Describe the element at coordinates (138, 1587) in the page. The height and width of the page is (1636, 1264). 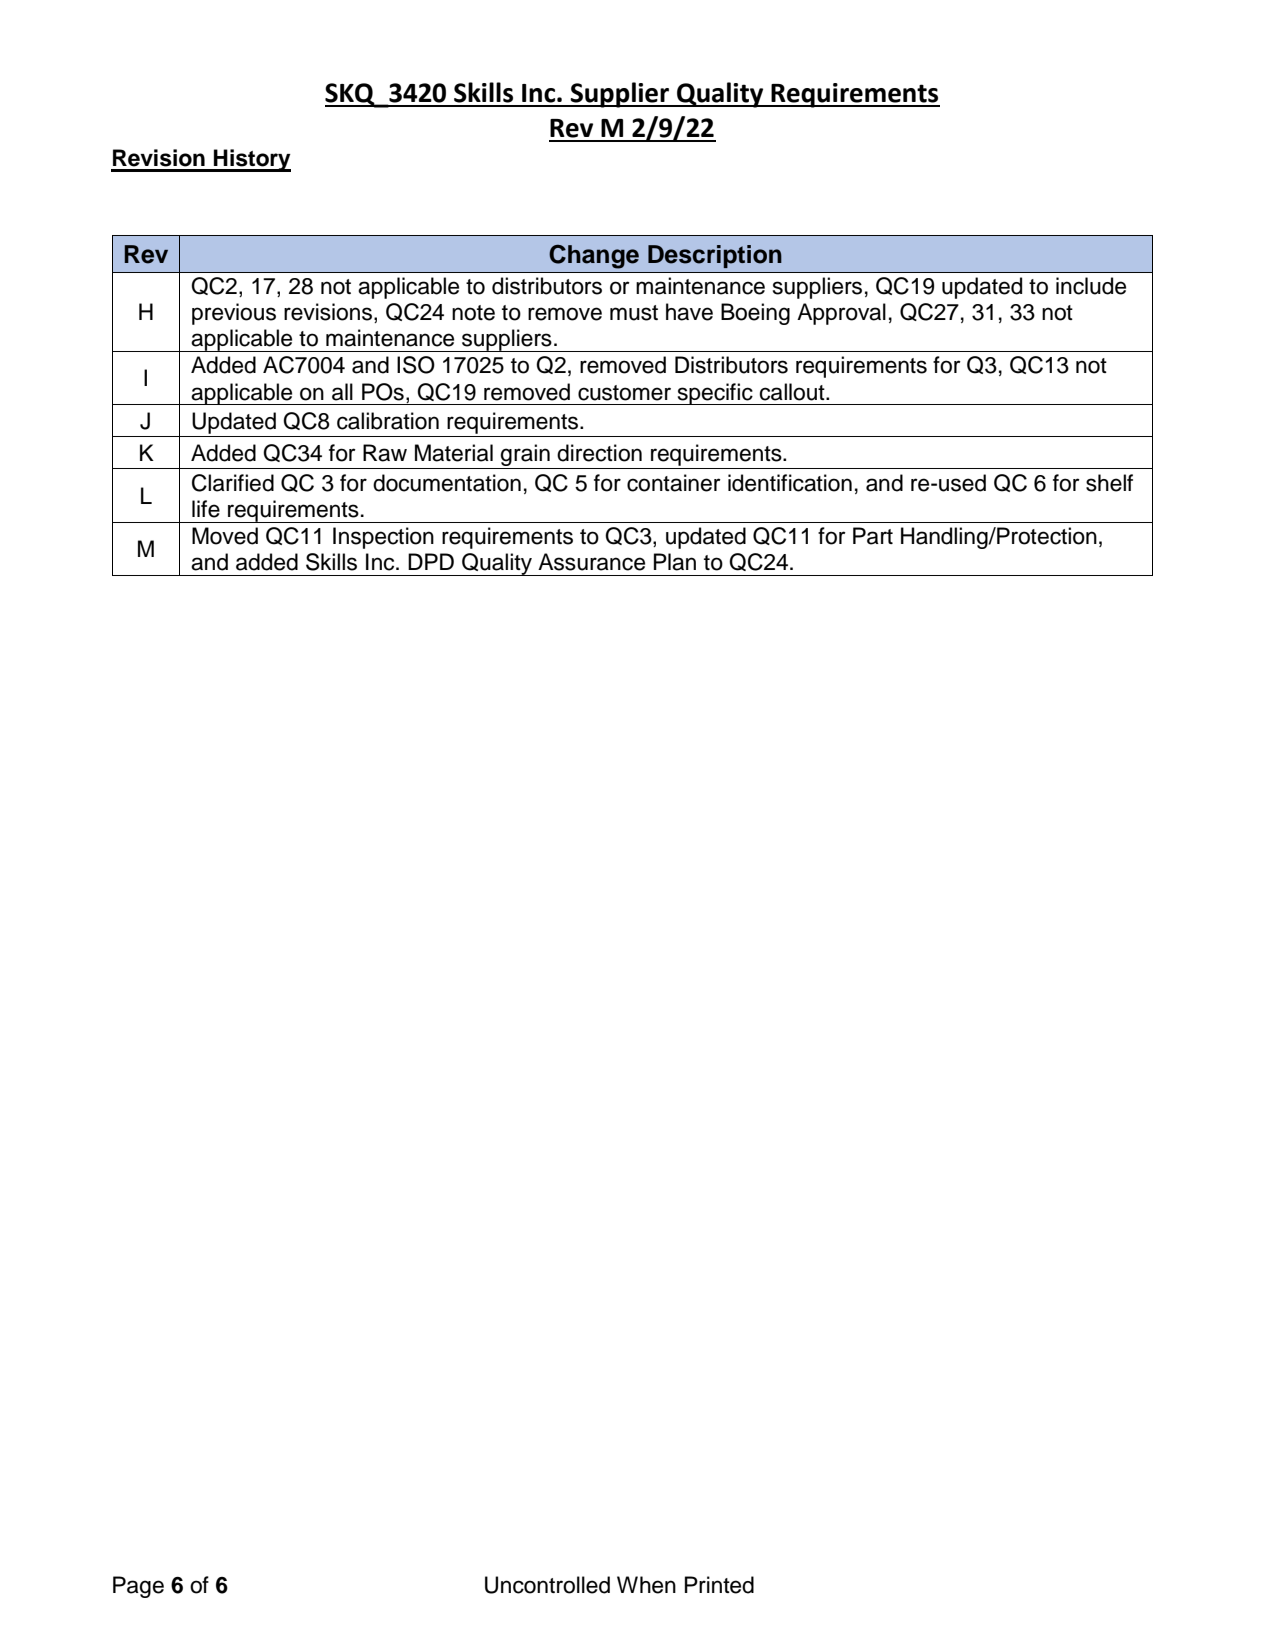
I see `Page` at that location.
